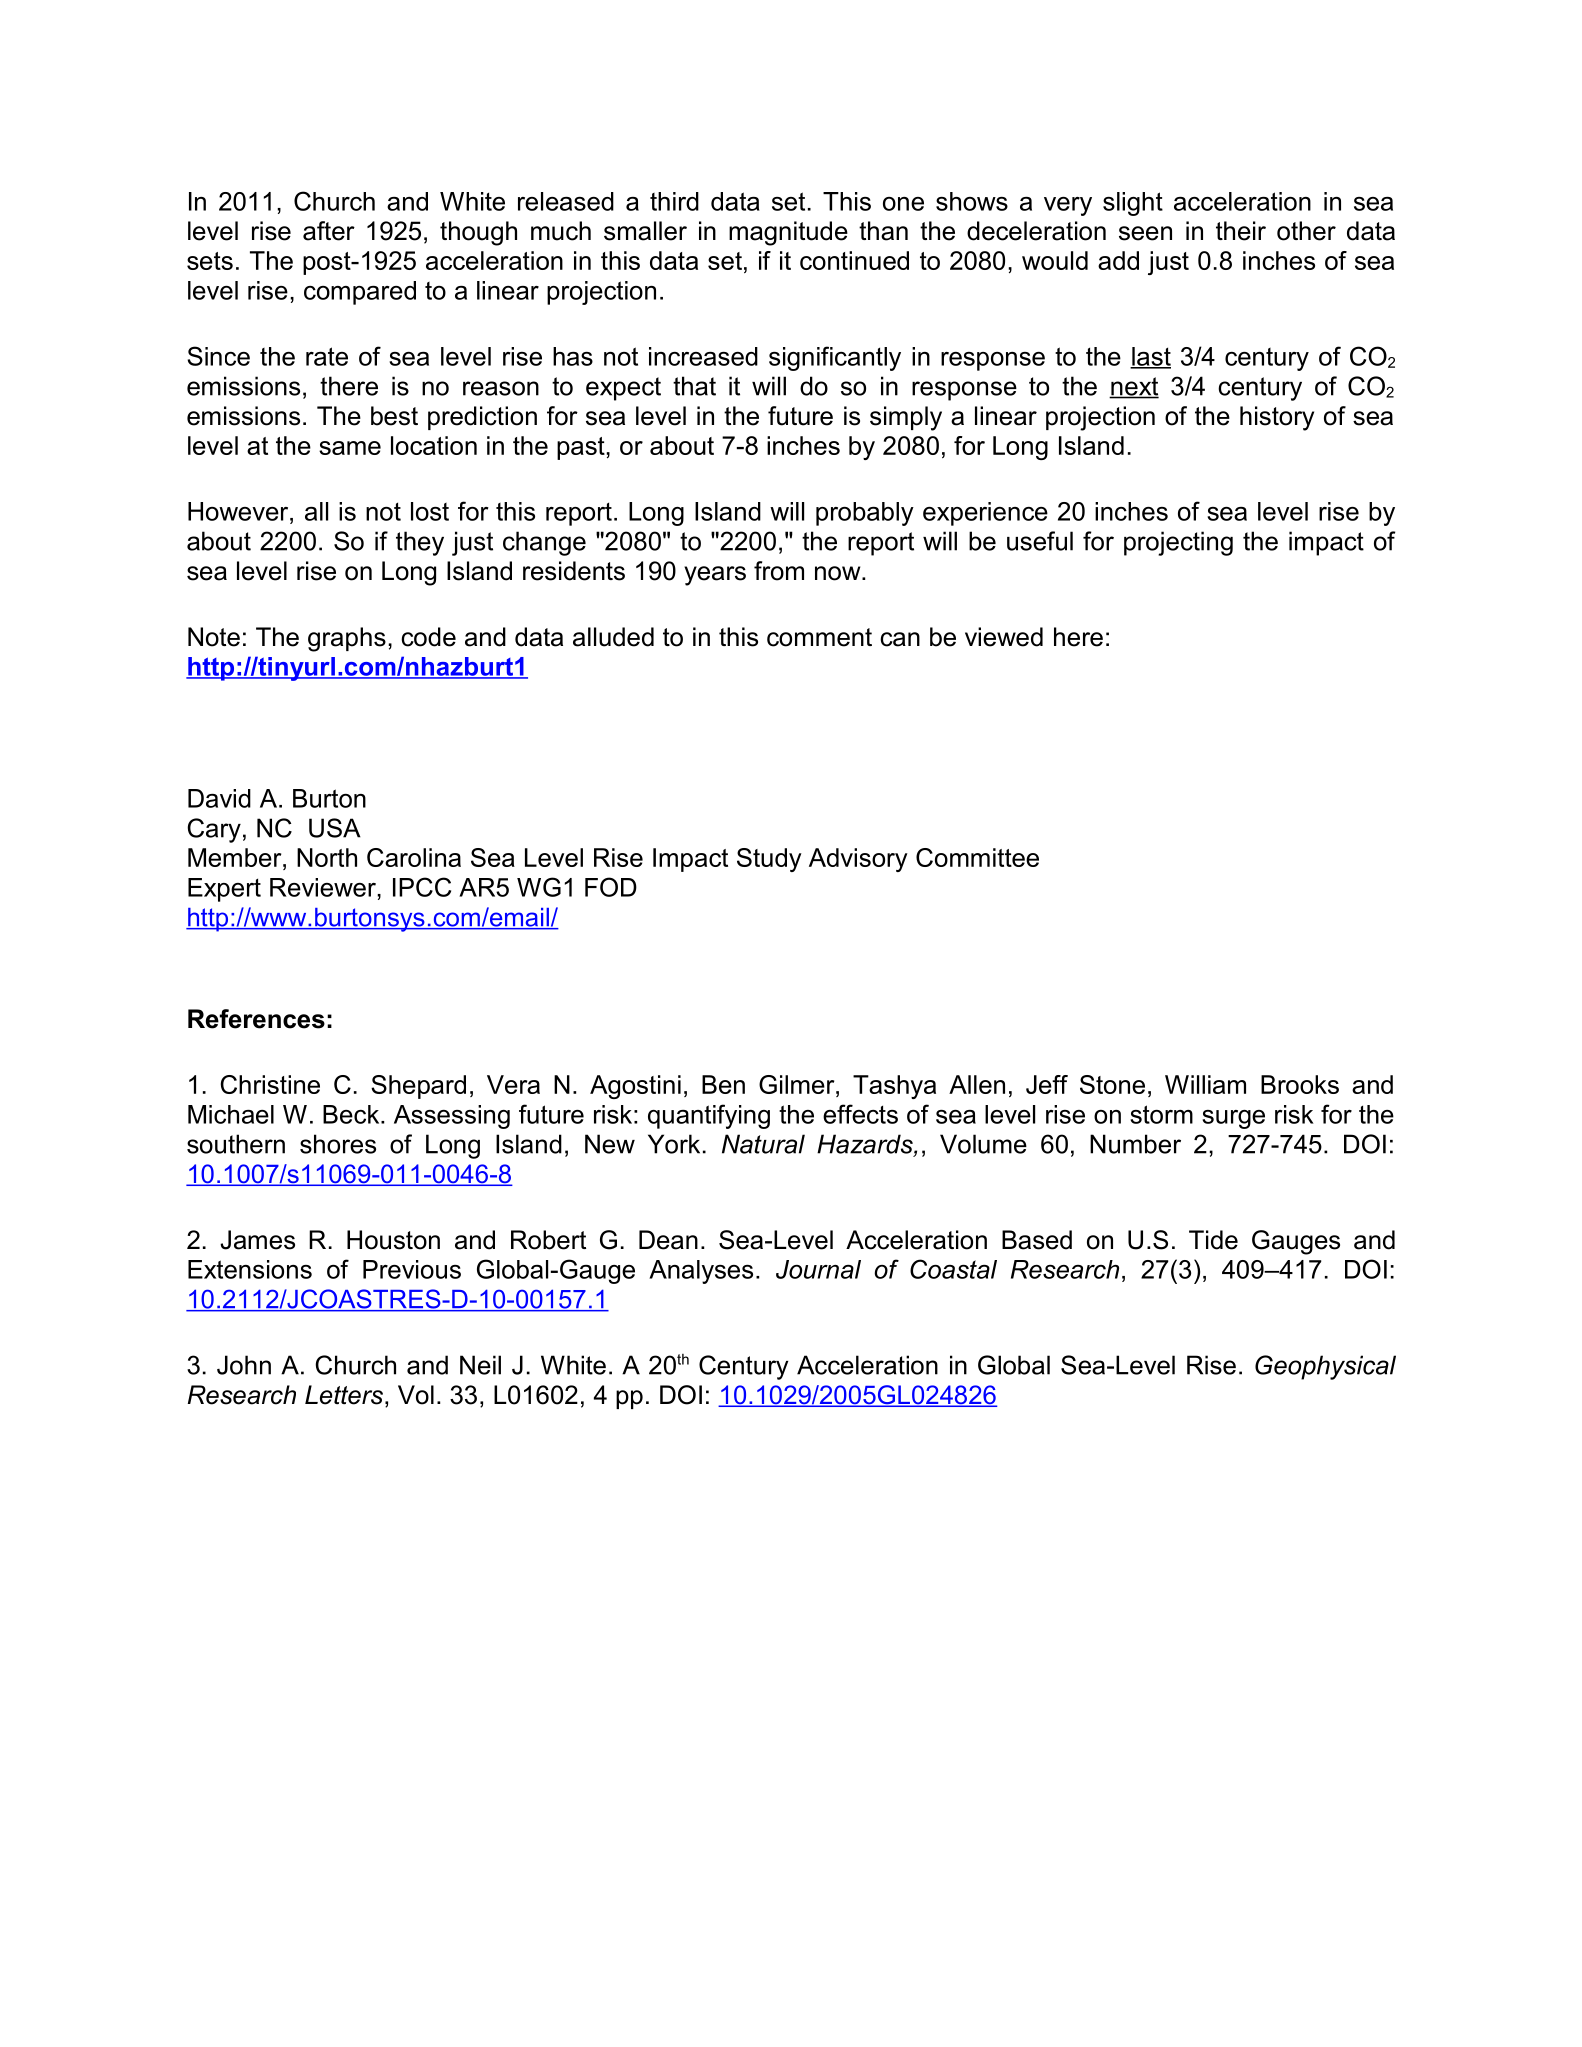 Image resolution: width=1582 pixels, height=2047 pixels. Describe the element at coordinates (1145, 233) in the screenshot. I see `seen` at that location.
